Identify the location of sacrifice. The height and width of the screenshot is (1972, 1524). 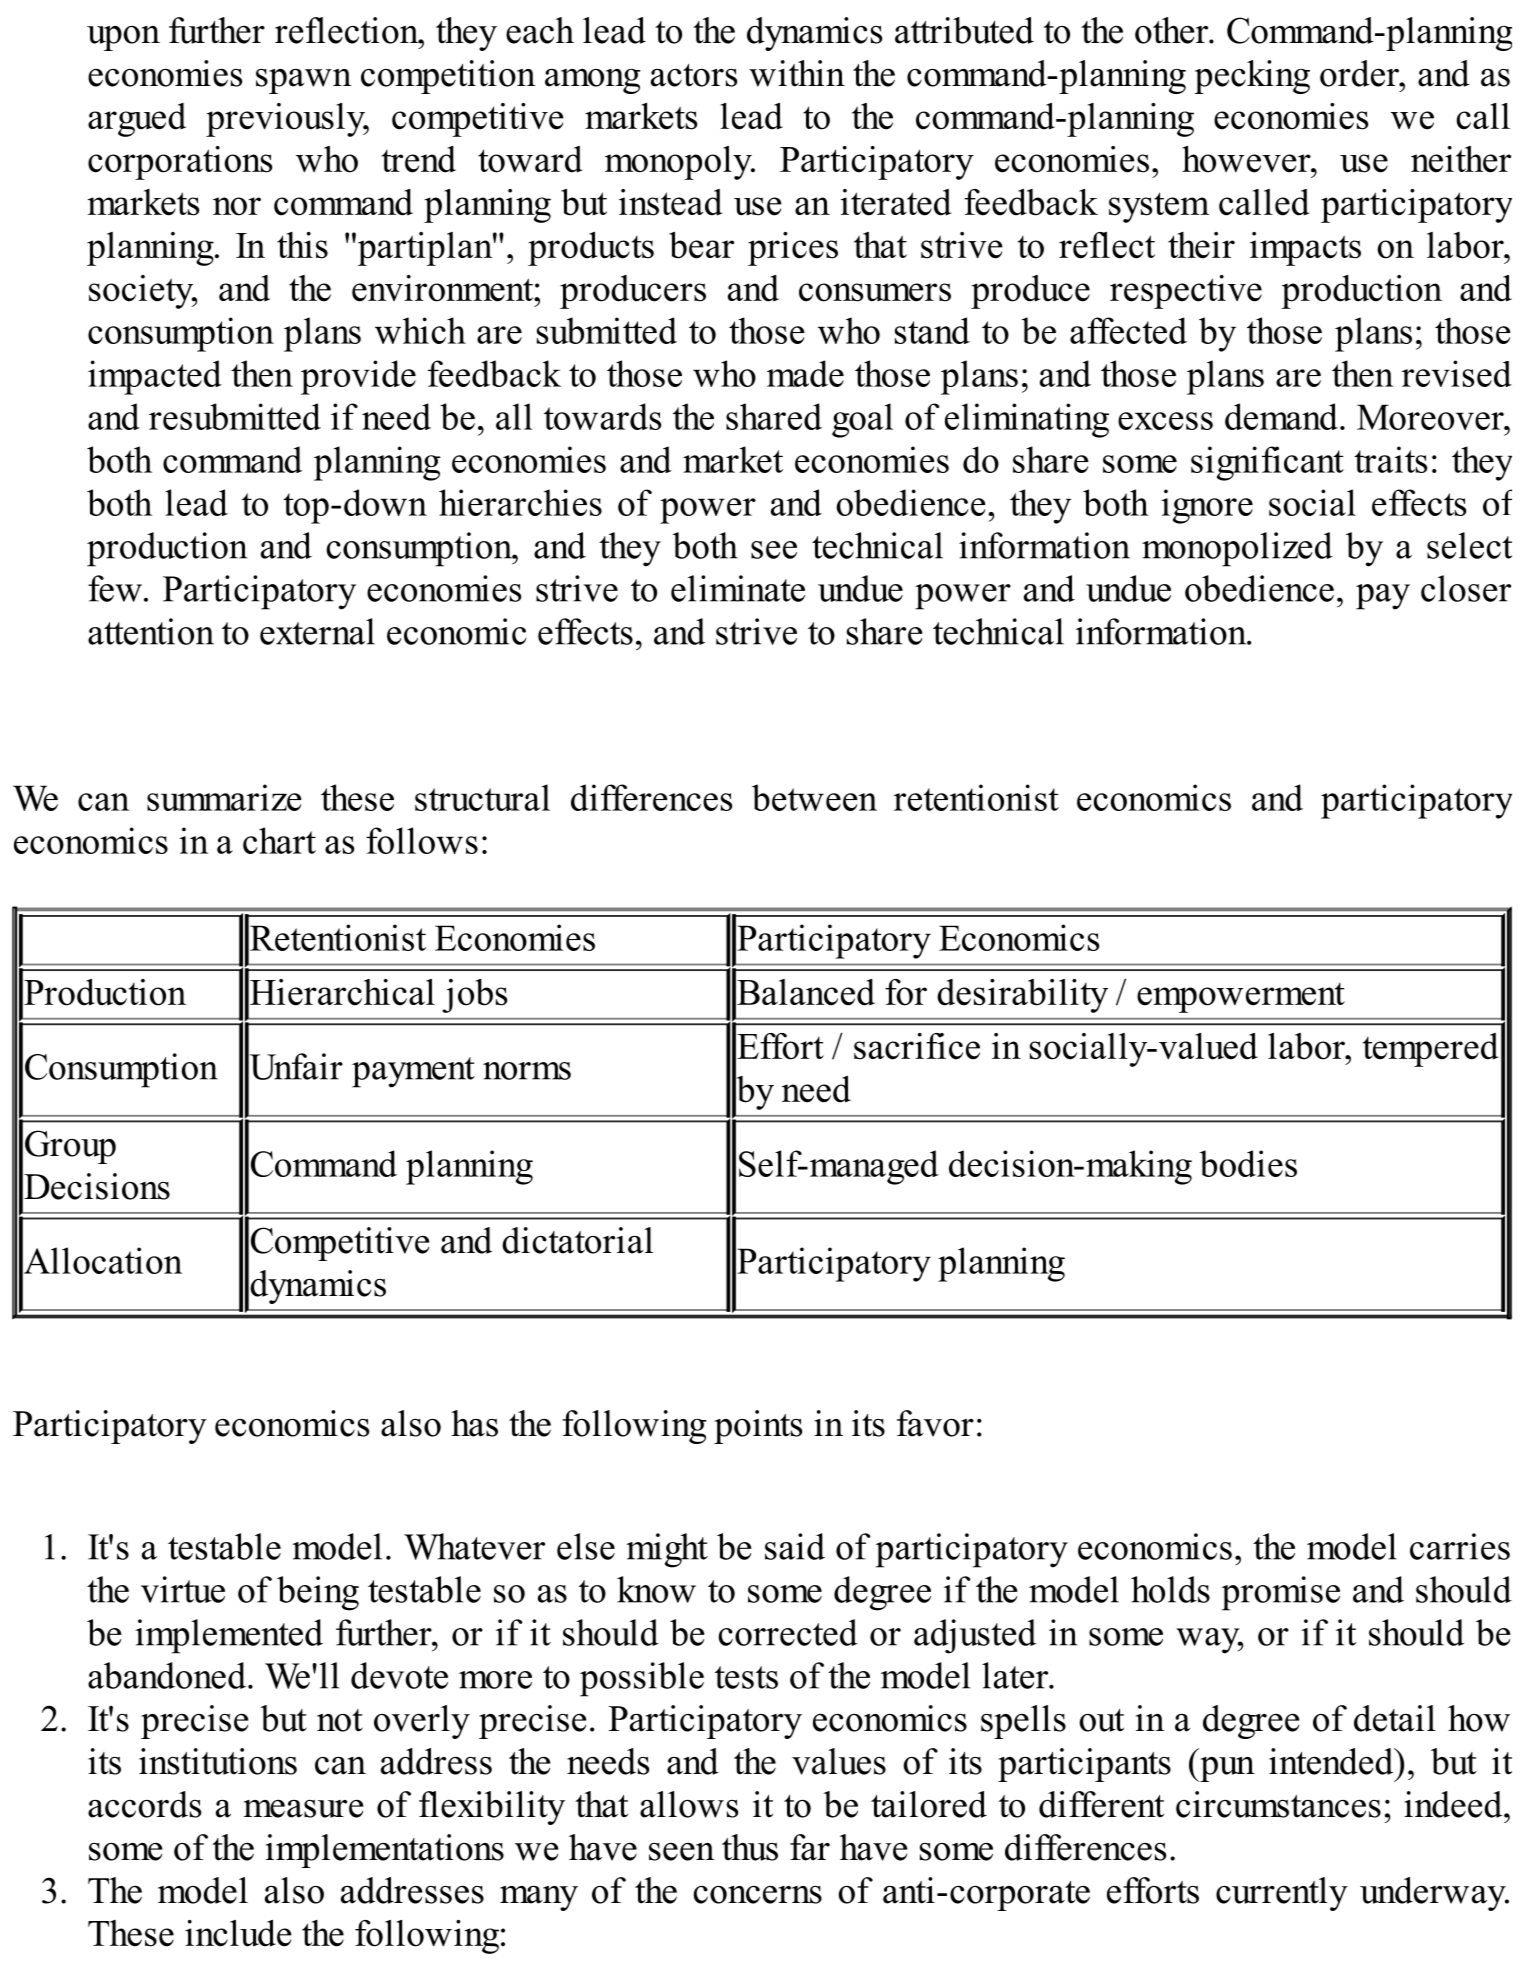
(917, 1046).
